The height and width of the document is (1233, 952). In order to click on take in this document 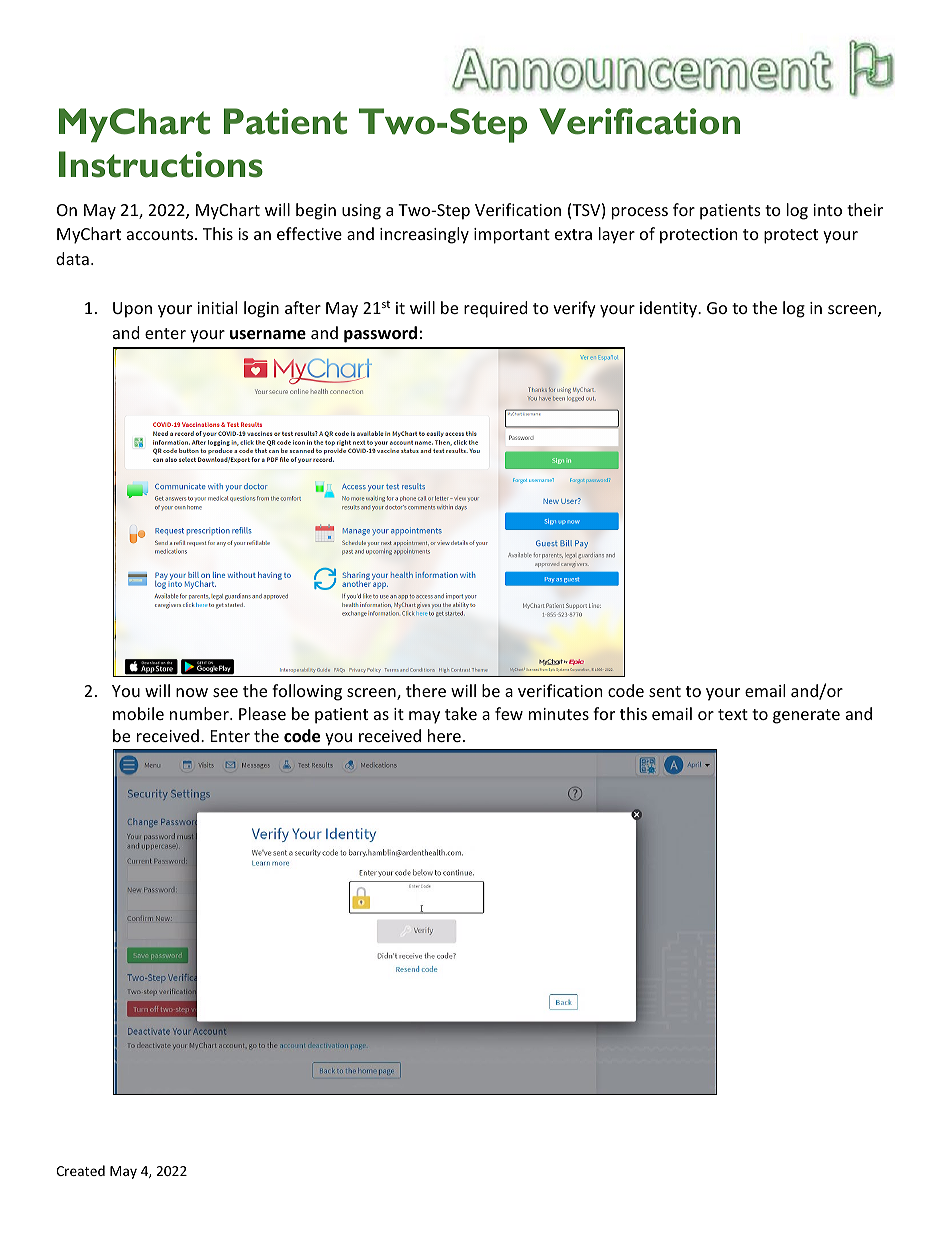, I will do `click(461, 713)`.
